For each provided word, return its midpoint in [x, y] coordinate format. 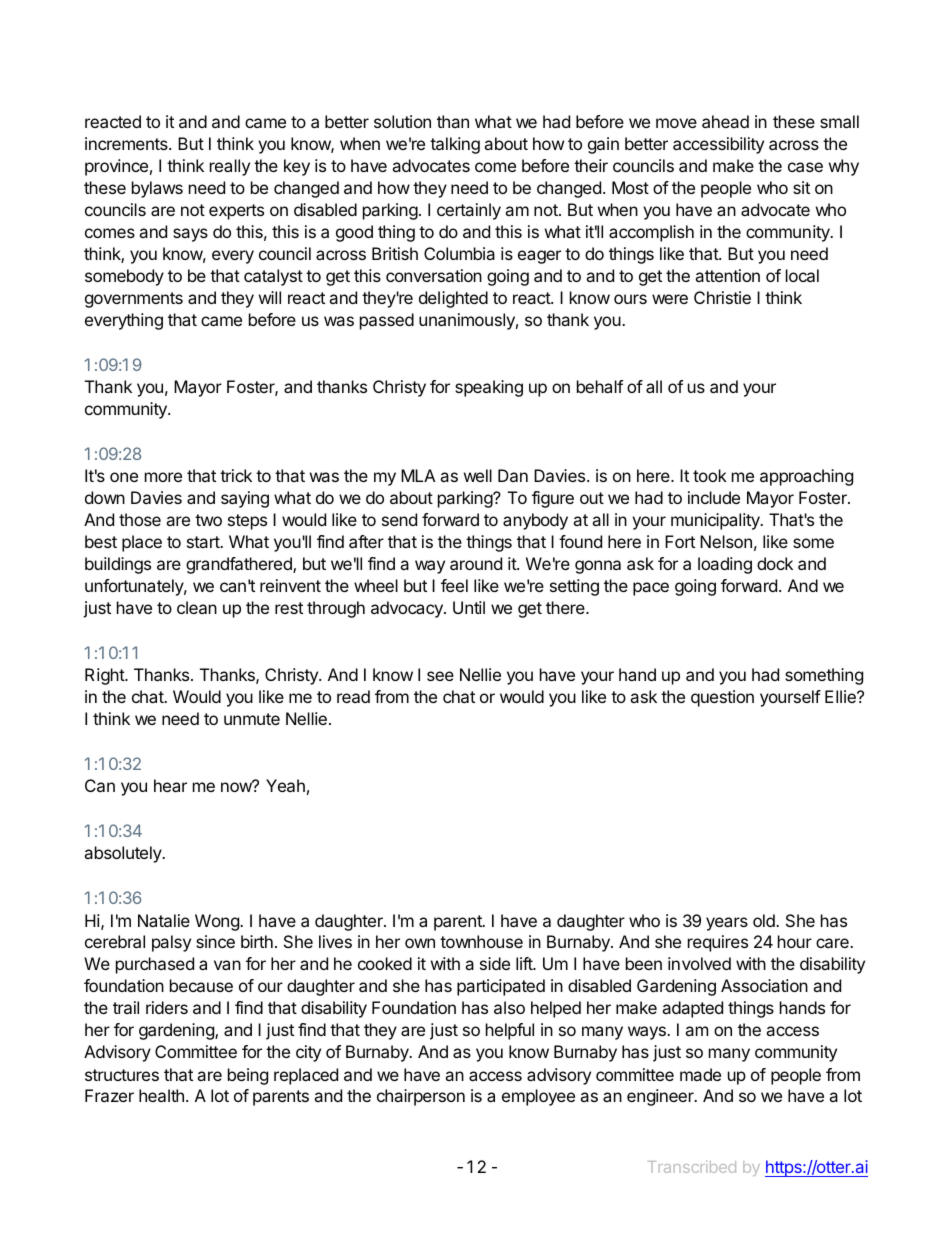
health [161, 1095]
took [710, 475]
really [230, 167]
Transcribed [692, 1167]
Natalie [164, 920]
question [722, 698]
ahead [725, 121]
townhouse [481, 941]
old [765, 920]
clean [197, 607]
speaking [489, 388]
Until [469, 607]
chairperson [421, 1097]
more [163, 477]
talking [455, 145]
